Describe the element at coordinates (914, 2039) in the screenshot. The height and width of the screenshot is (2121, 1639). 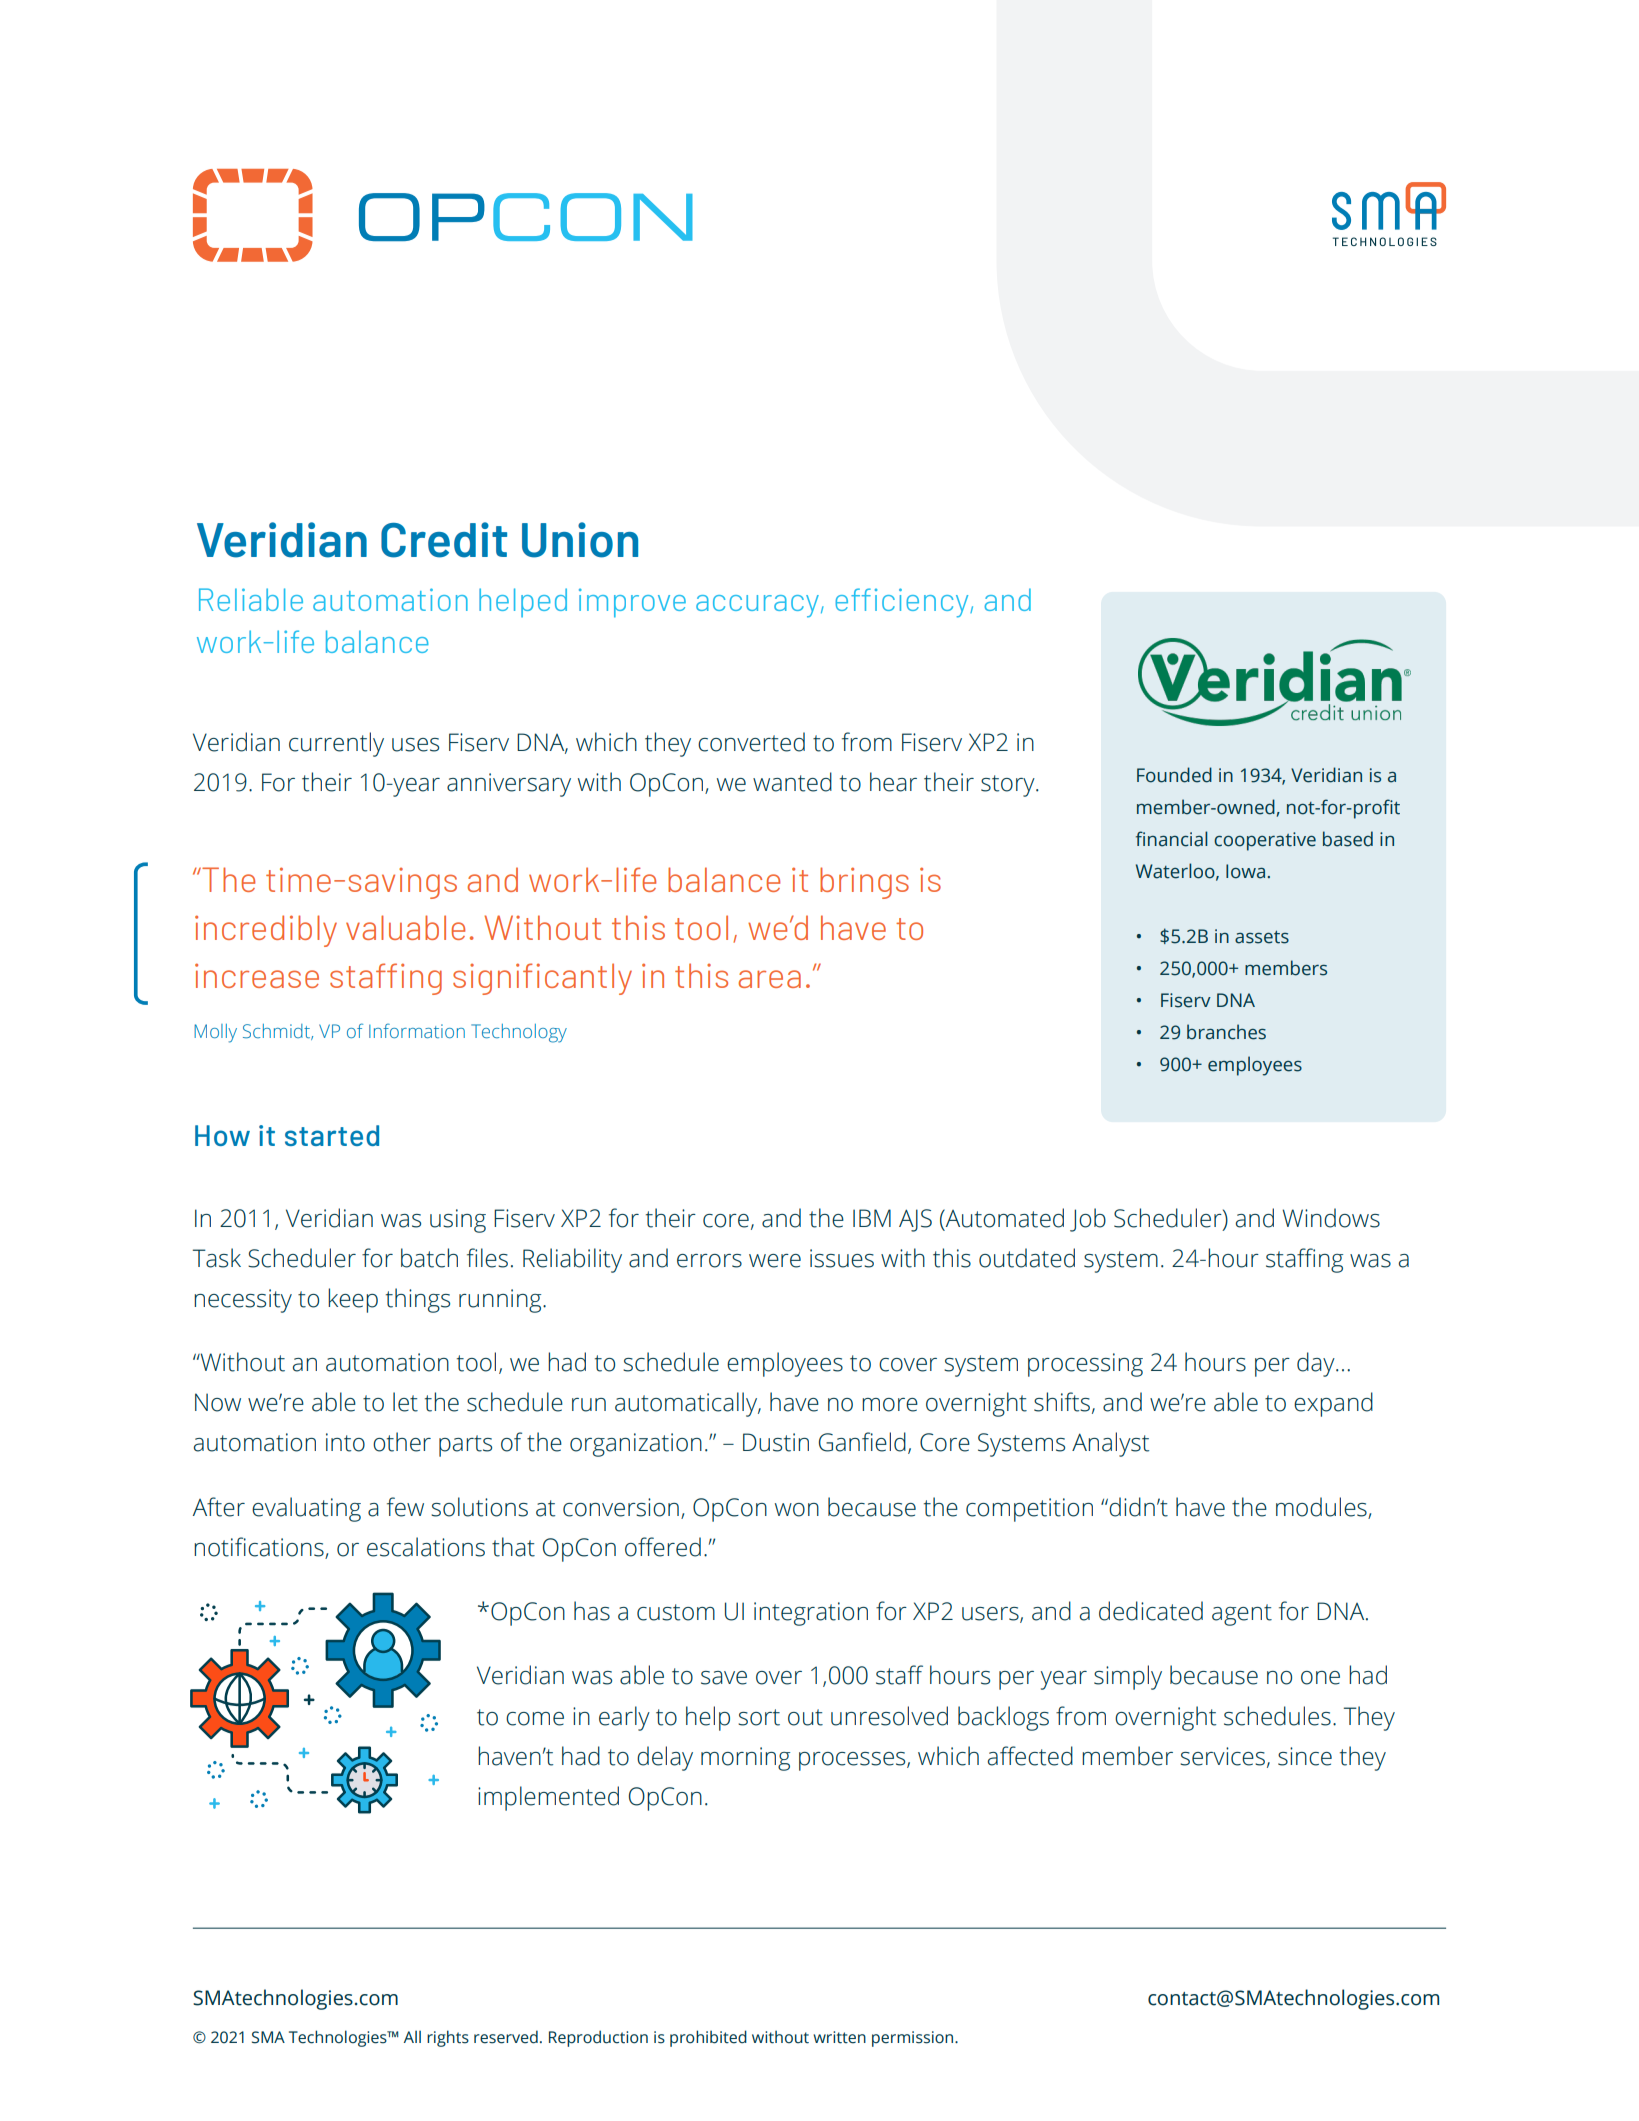
I see `permission` at that location.
